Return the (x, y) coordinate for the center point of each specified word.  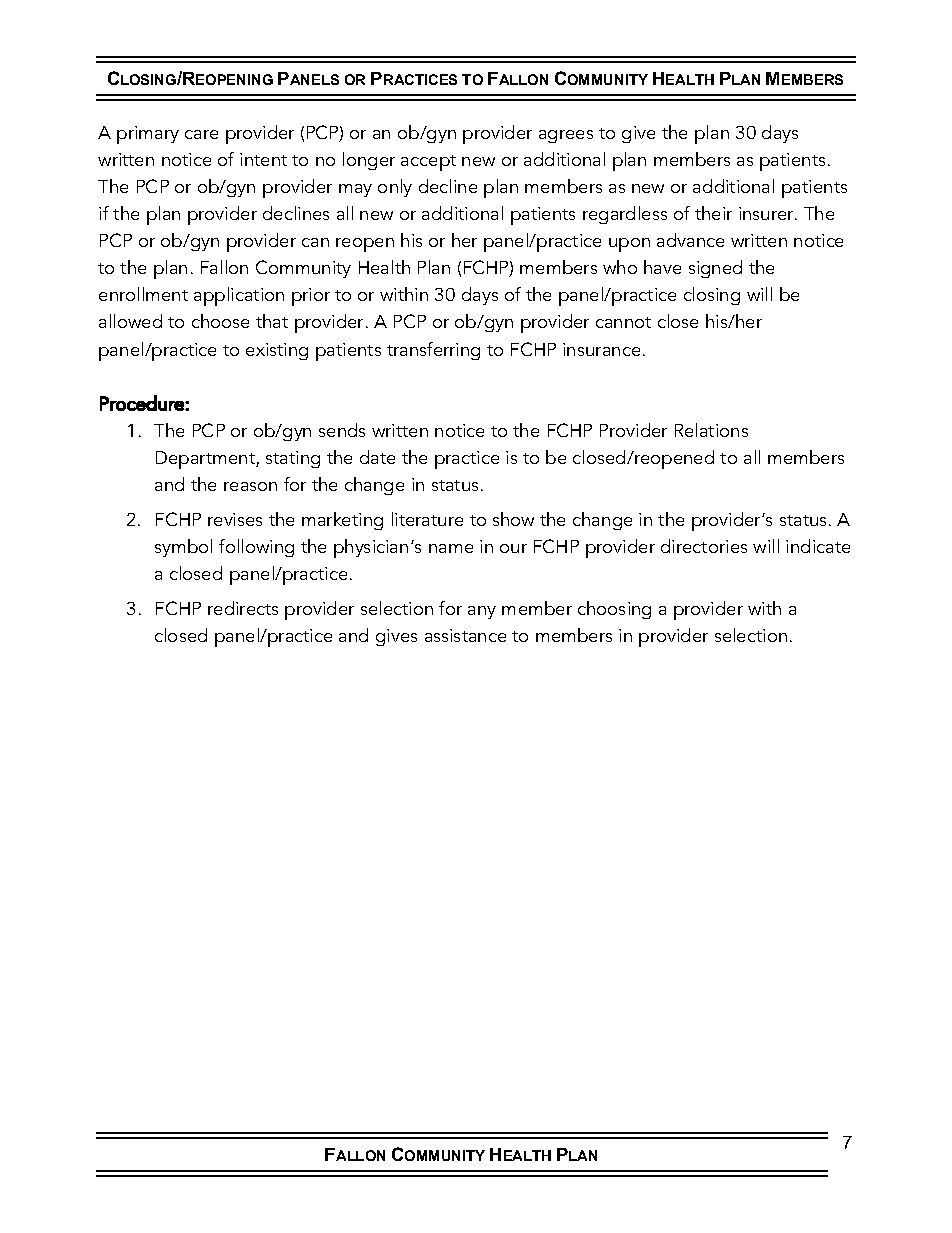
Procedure (143, 403)
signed (715, 269)
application (239, 296)
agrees (566, 136)
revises (235, 519)
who (620, 267)
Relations (711, 430)
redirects (243, 608)
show (513, 519)
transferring (433, 351)
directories (704, 546)
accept (428, 163)
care (201, 134)
